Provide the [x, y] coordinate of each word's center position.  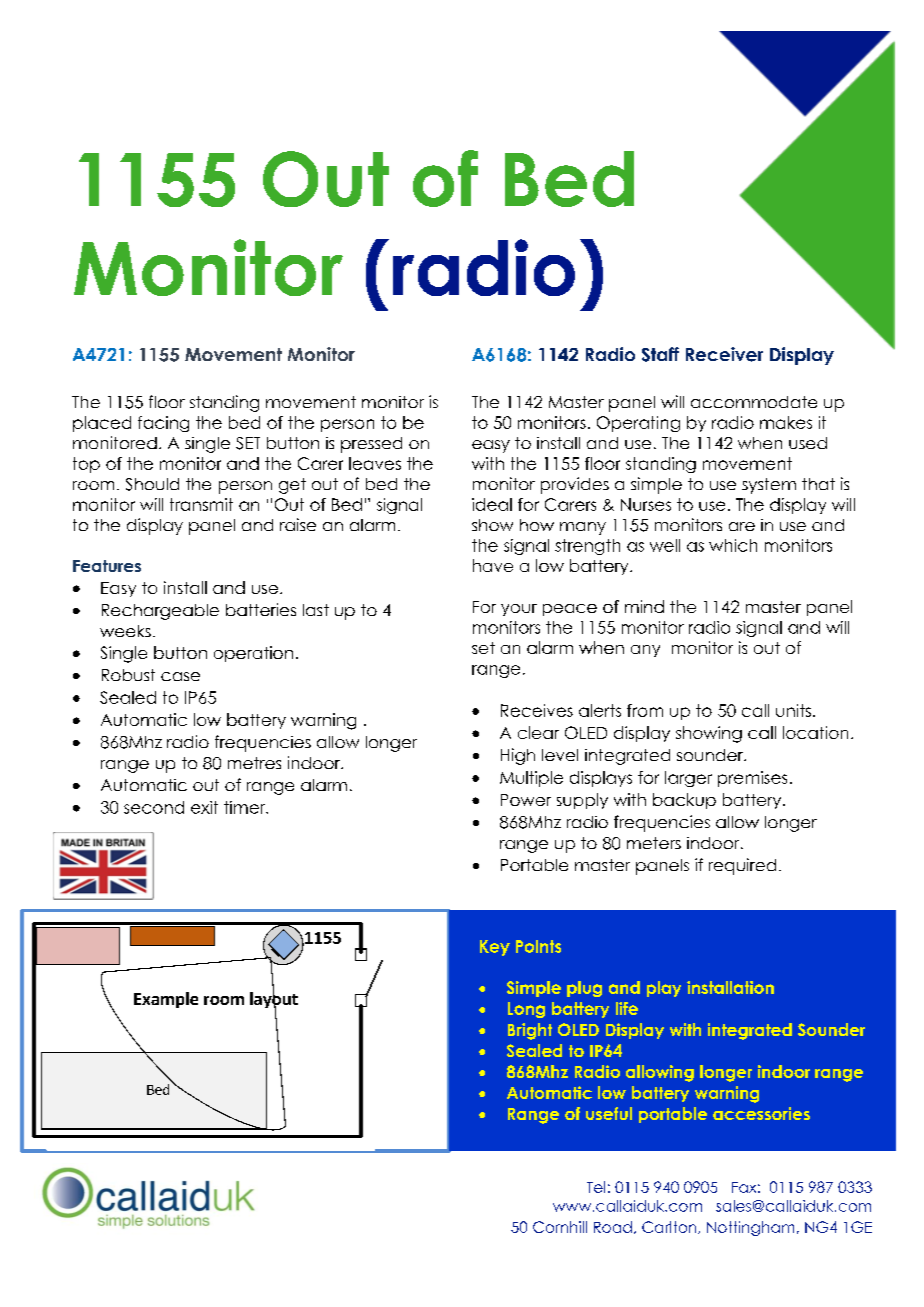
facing [163, 424]
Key [495, 948]
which [733, 545]
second [154, 807]
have [493, 565]
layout [274, 1000]
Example [166, 1000]
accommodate [754, 402]
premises [752, 779]
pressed [371, 445]
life [627, 1008]
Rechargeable [160, 612]
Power [526, 800]
